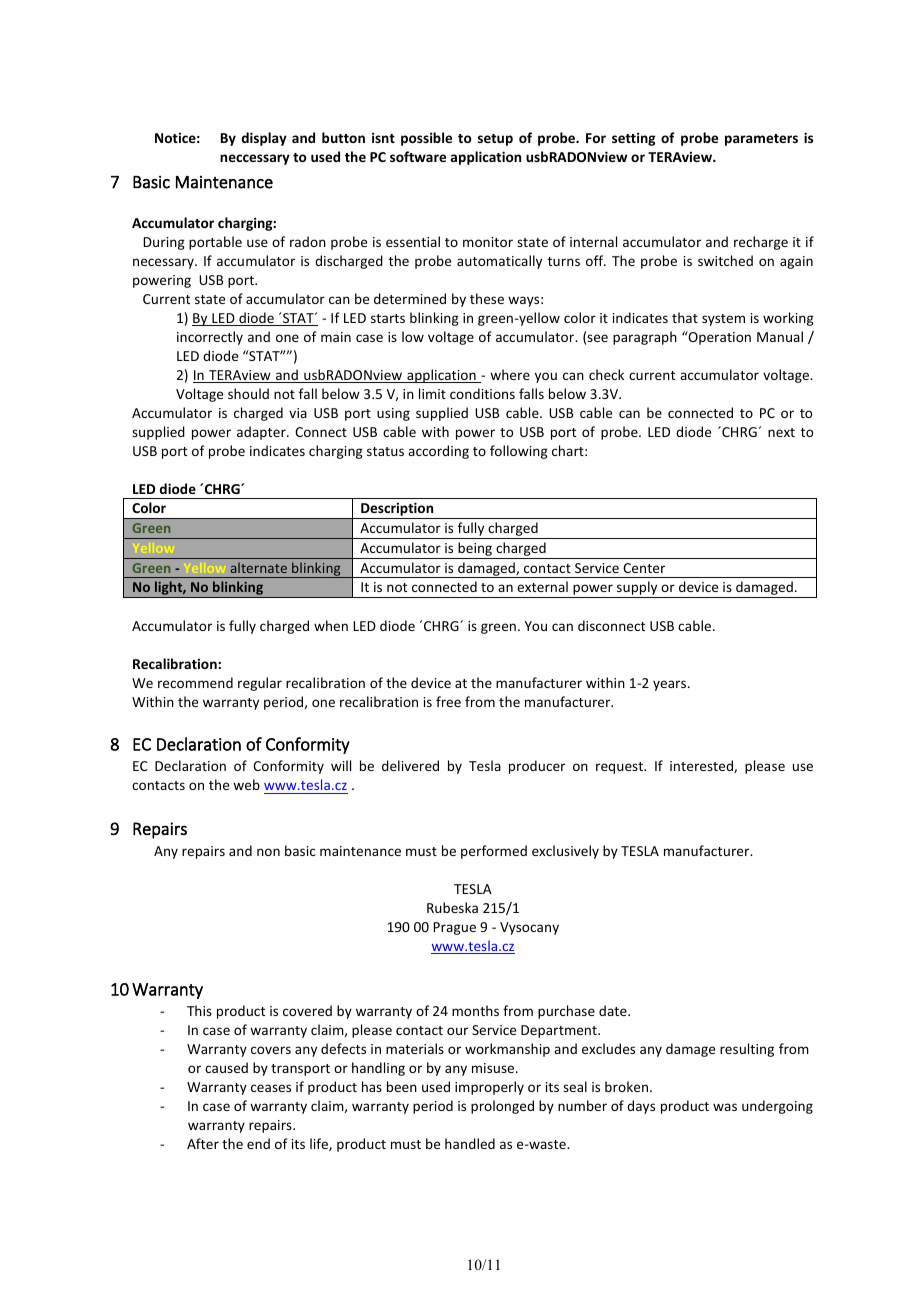  I want to click on adapter, so click(262, 433).
